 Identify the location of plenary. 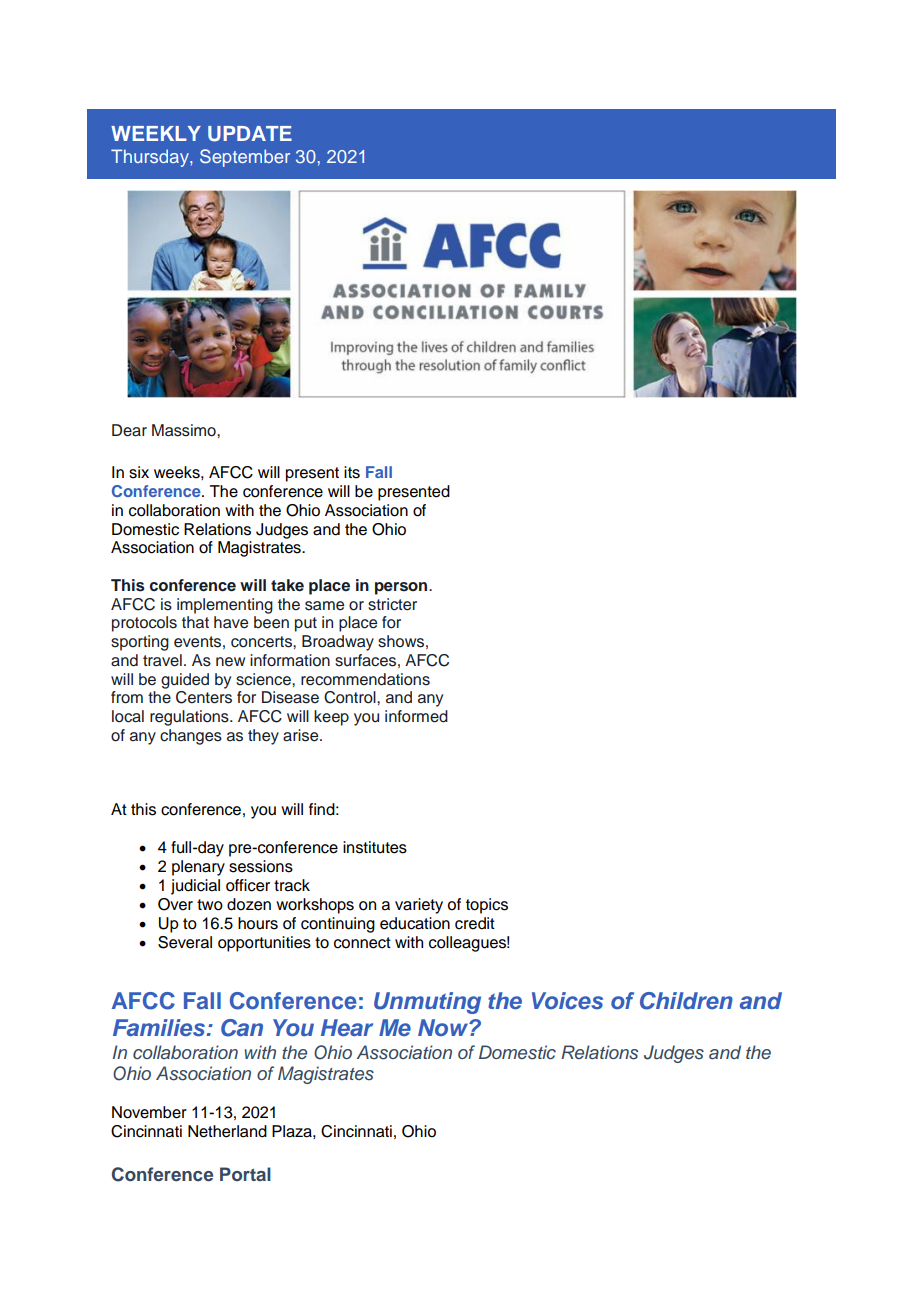
(198, 868).
